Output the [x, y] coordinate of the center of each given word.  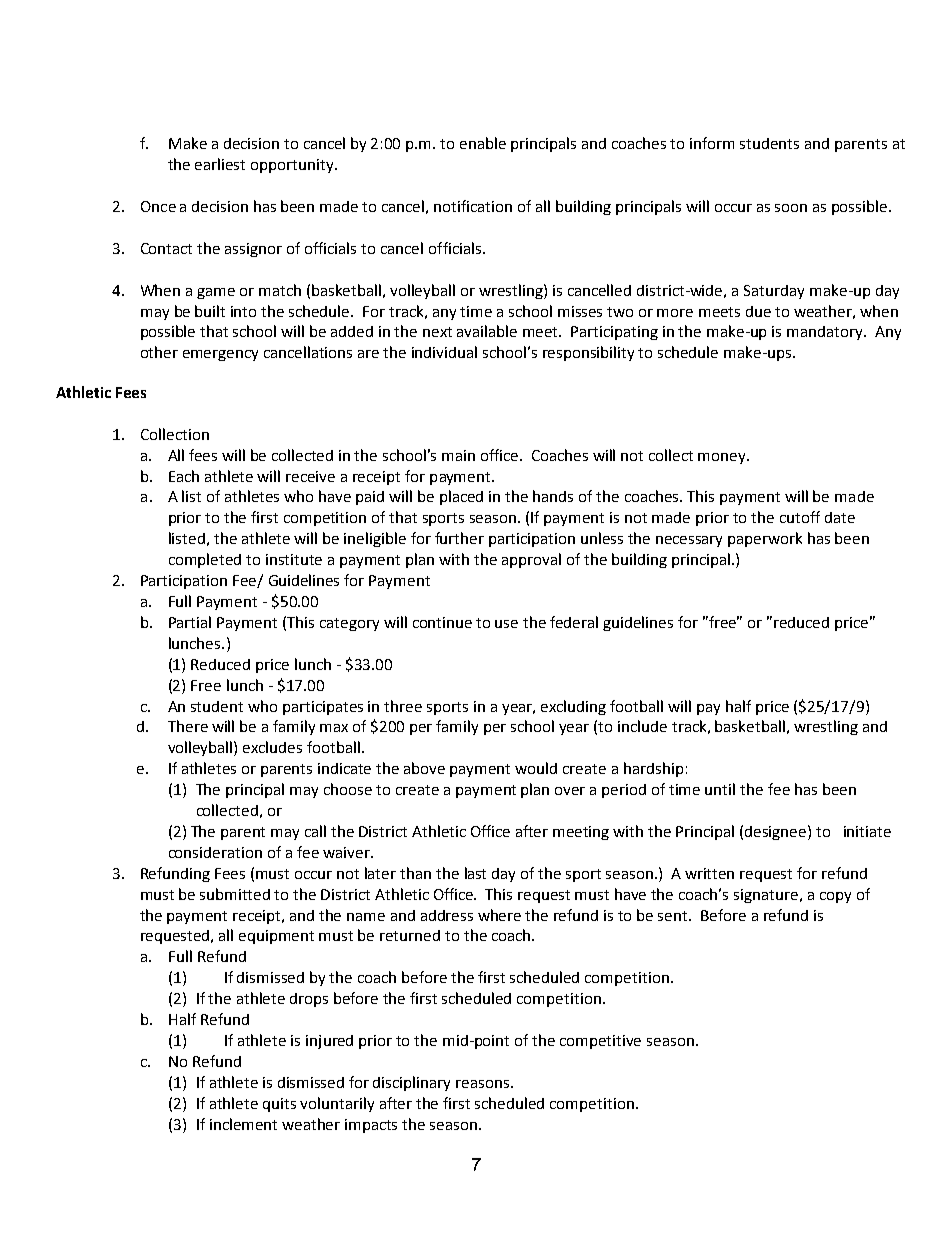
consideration [215, 852]
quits [279, 1105]
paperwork [765, 539]
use [506, 624]
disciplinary [411, 1083]
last [475, 873]
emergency [220, 355]
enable [483, 143]
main [458, 455]
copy [835, 897]
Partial [190, 622]
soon [791, 208]
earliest [220, 164]
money [723, 458]
